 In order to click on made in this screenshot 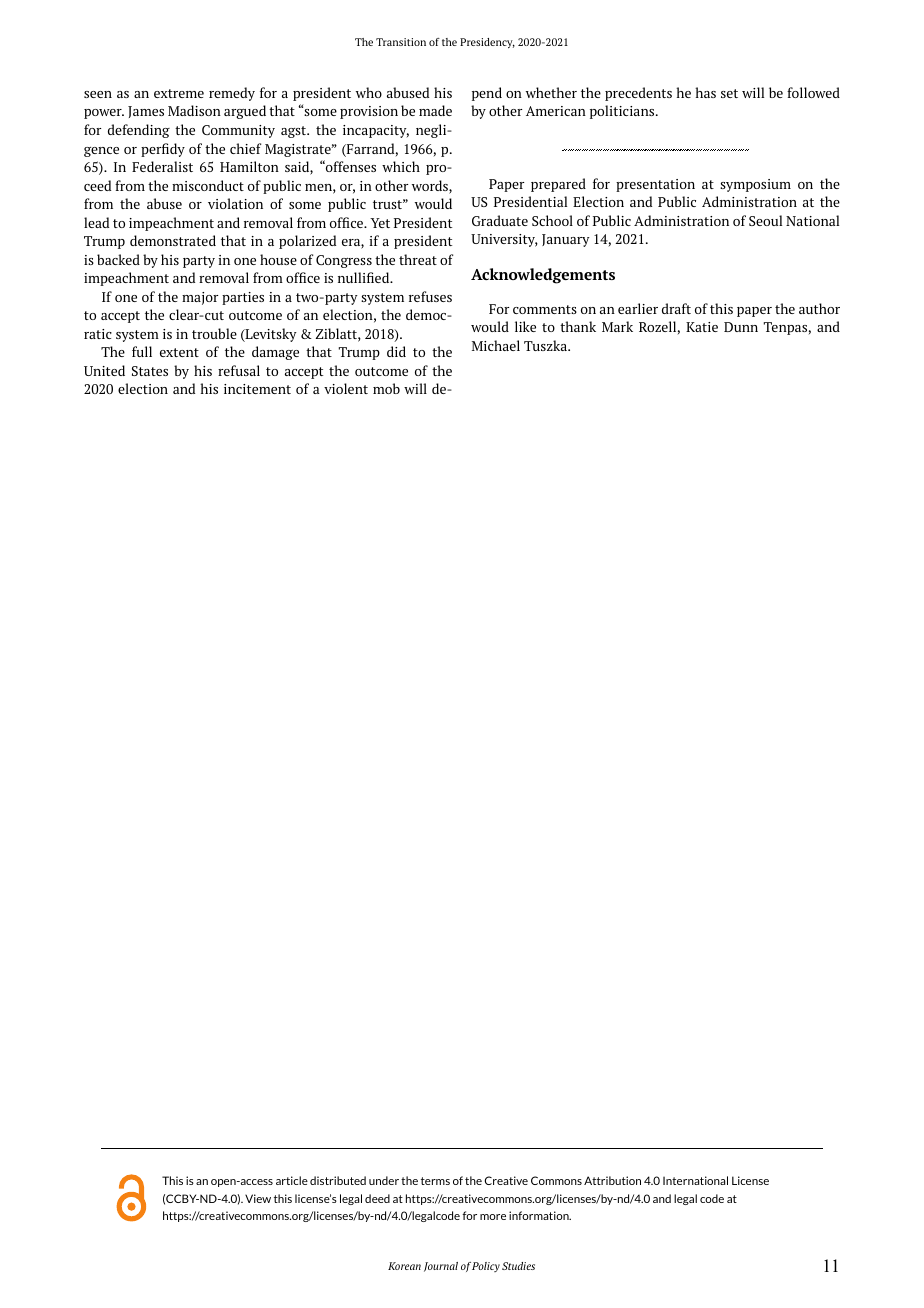, I will do `click(435, 110)`.
